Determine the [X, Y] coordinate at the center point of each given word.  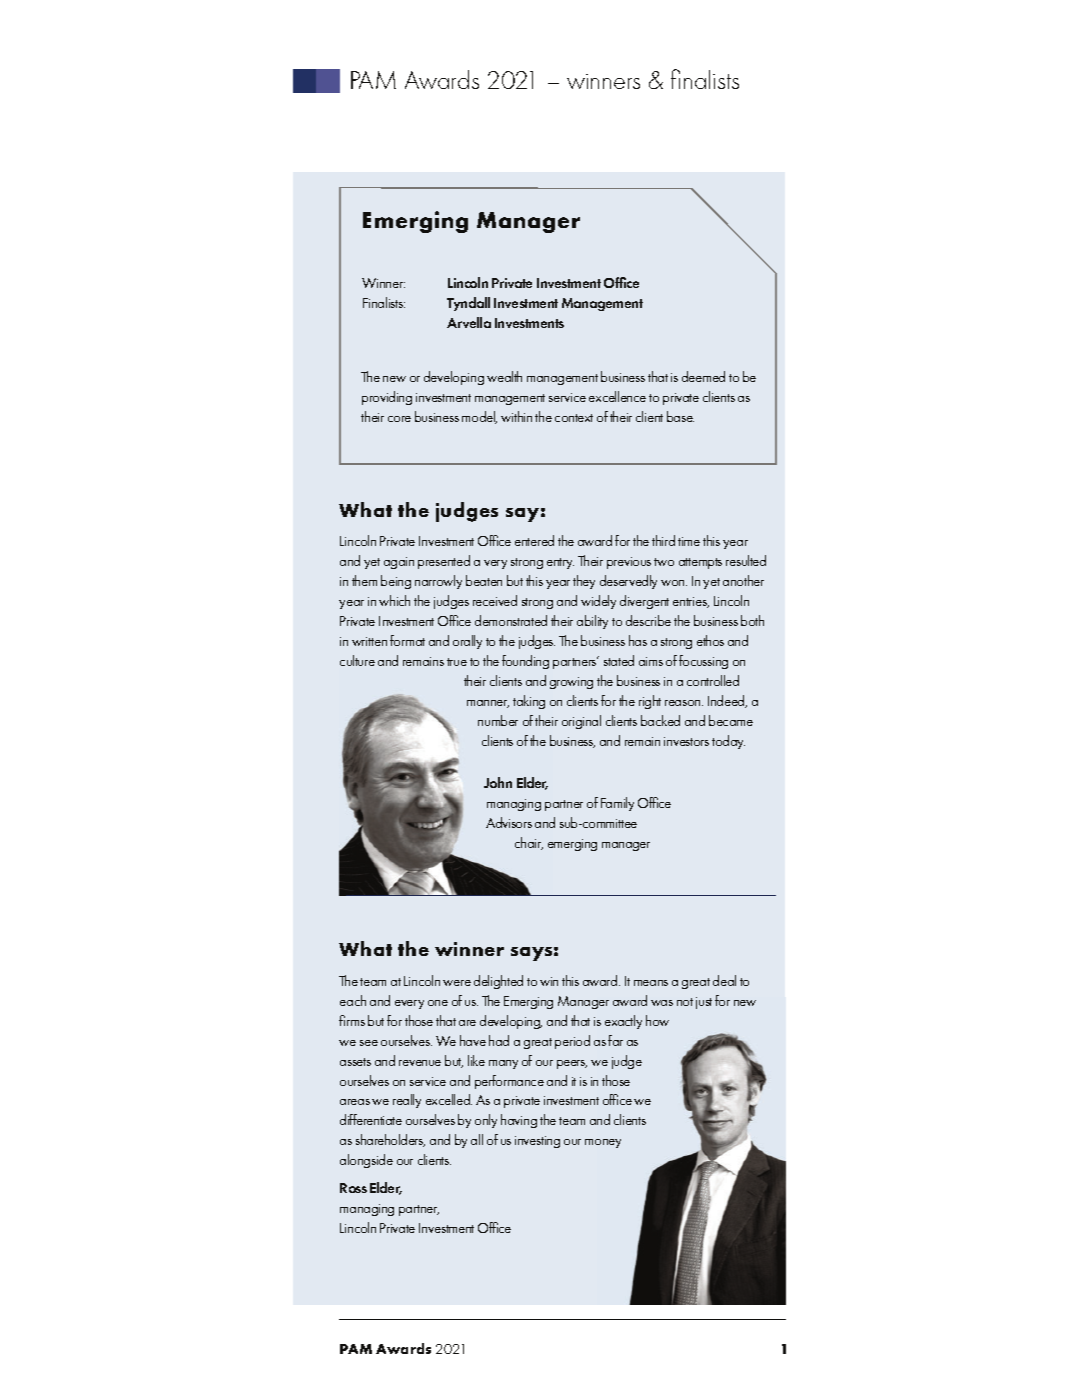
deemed [703, 376]
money [603, 1143]
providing [387, 398]
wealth [504, 376]
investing [537, 1142]
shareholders [390, 1140]
